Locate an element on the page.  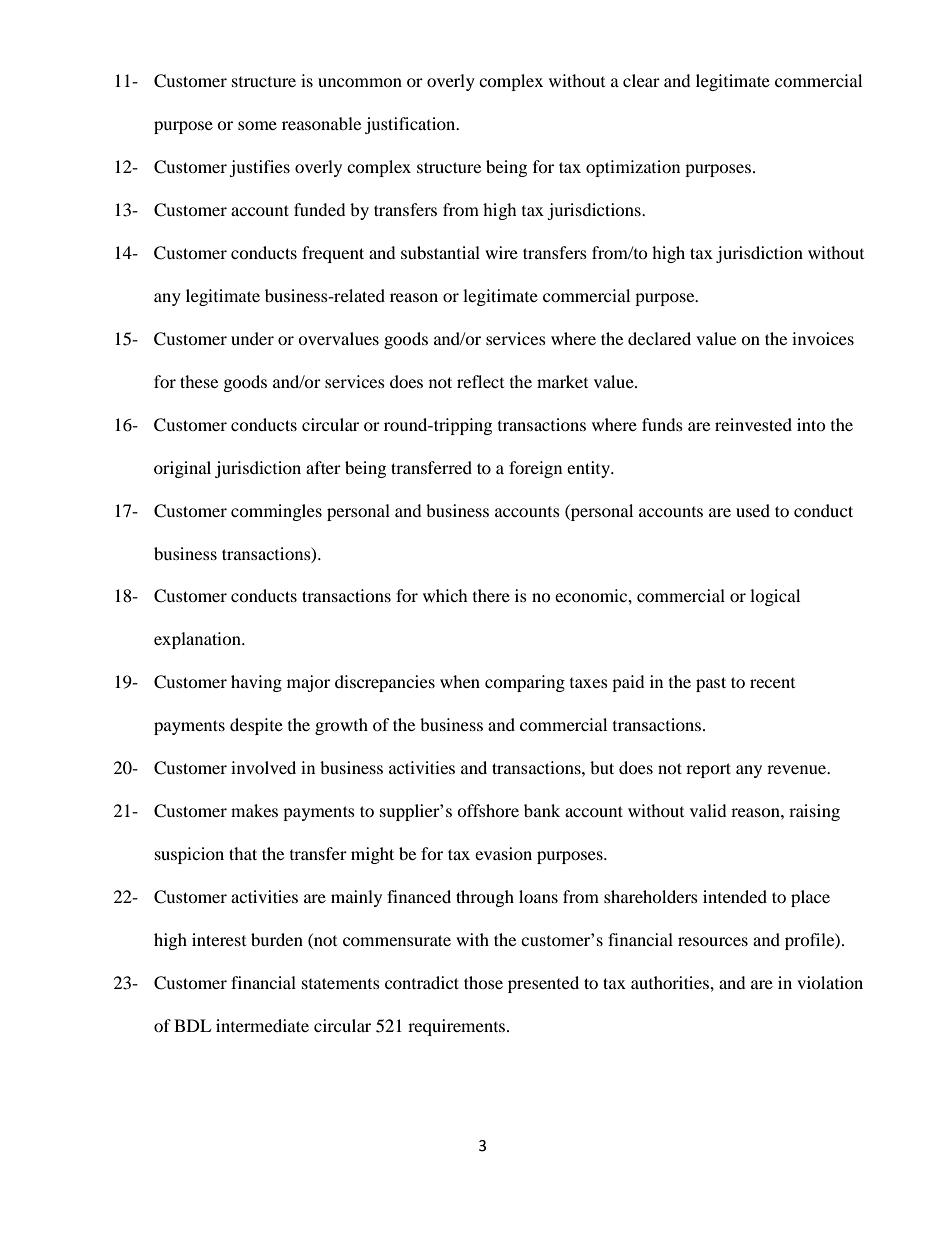
recent is located at coordinates (772, 683).
